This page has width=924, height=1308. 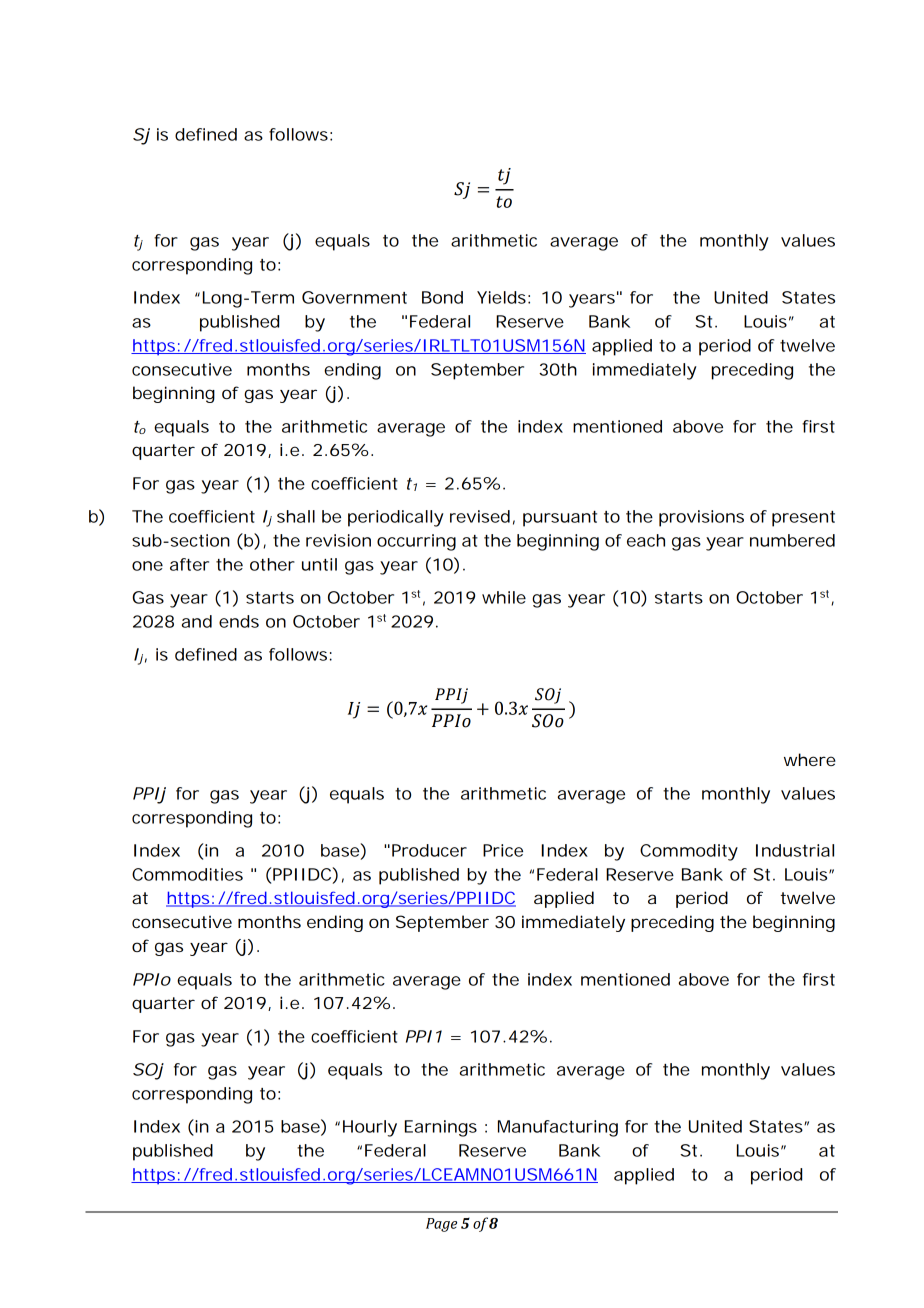 I want to click on Government, so click(x=354, y=297).
